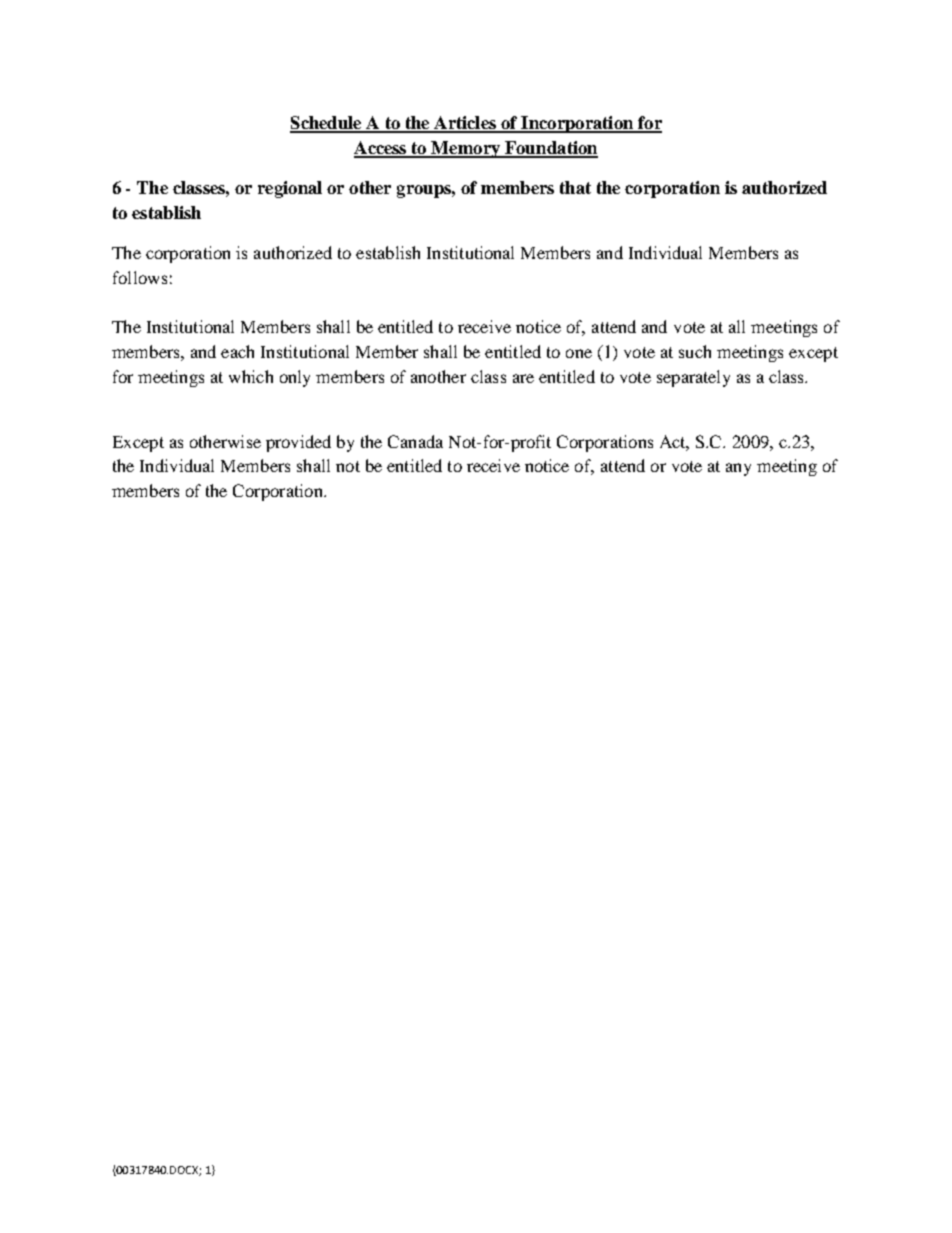 This image has width=952, height=1233. What do you see at coordinates (237, 351) in the image?
I see `each` at bounding box center [237, 351].
